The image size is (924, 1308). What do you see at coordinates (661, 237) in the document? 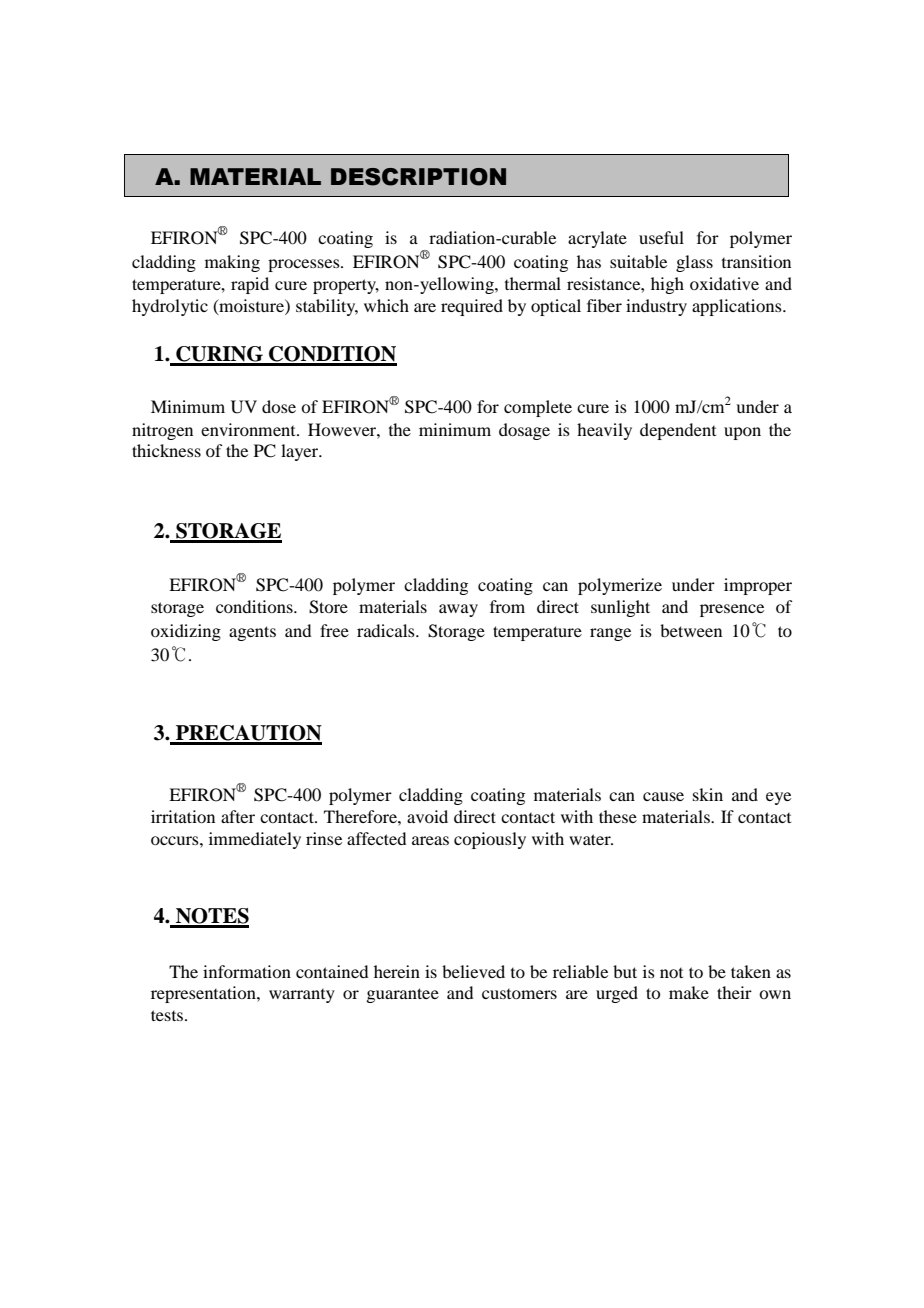
I see `useful` at bounding box center [661, 237].
